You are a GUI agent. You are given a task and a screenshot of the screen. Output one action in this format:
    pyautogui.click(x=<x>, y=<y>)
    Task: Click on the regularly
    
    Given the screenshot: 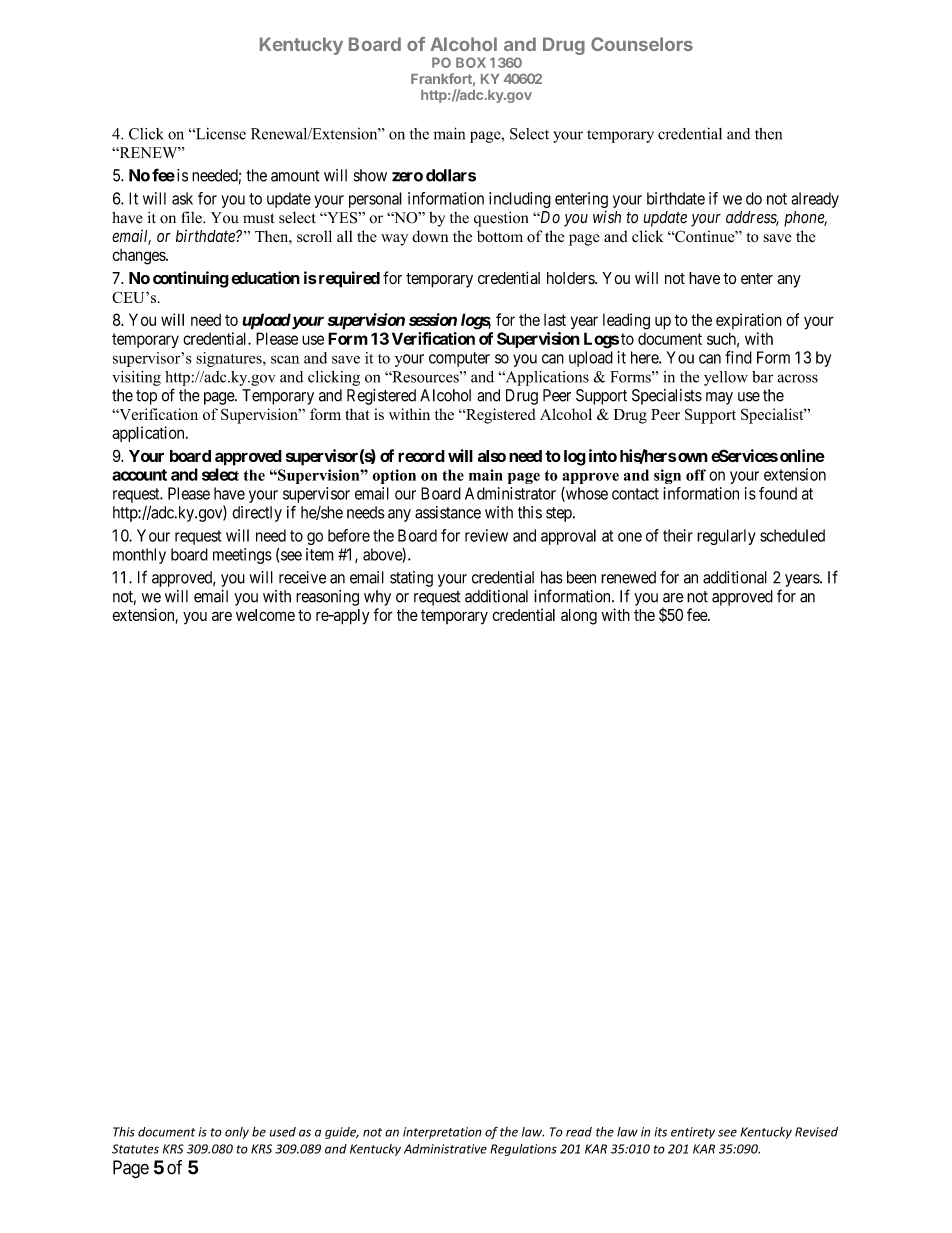 What is the action you would take?
    pyautogui.click(x=726, y=537)
